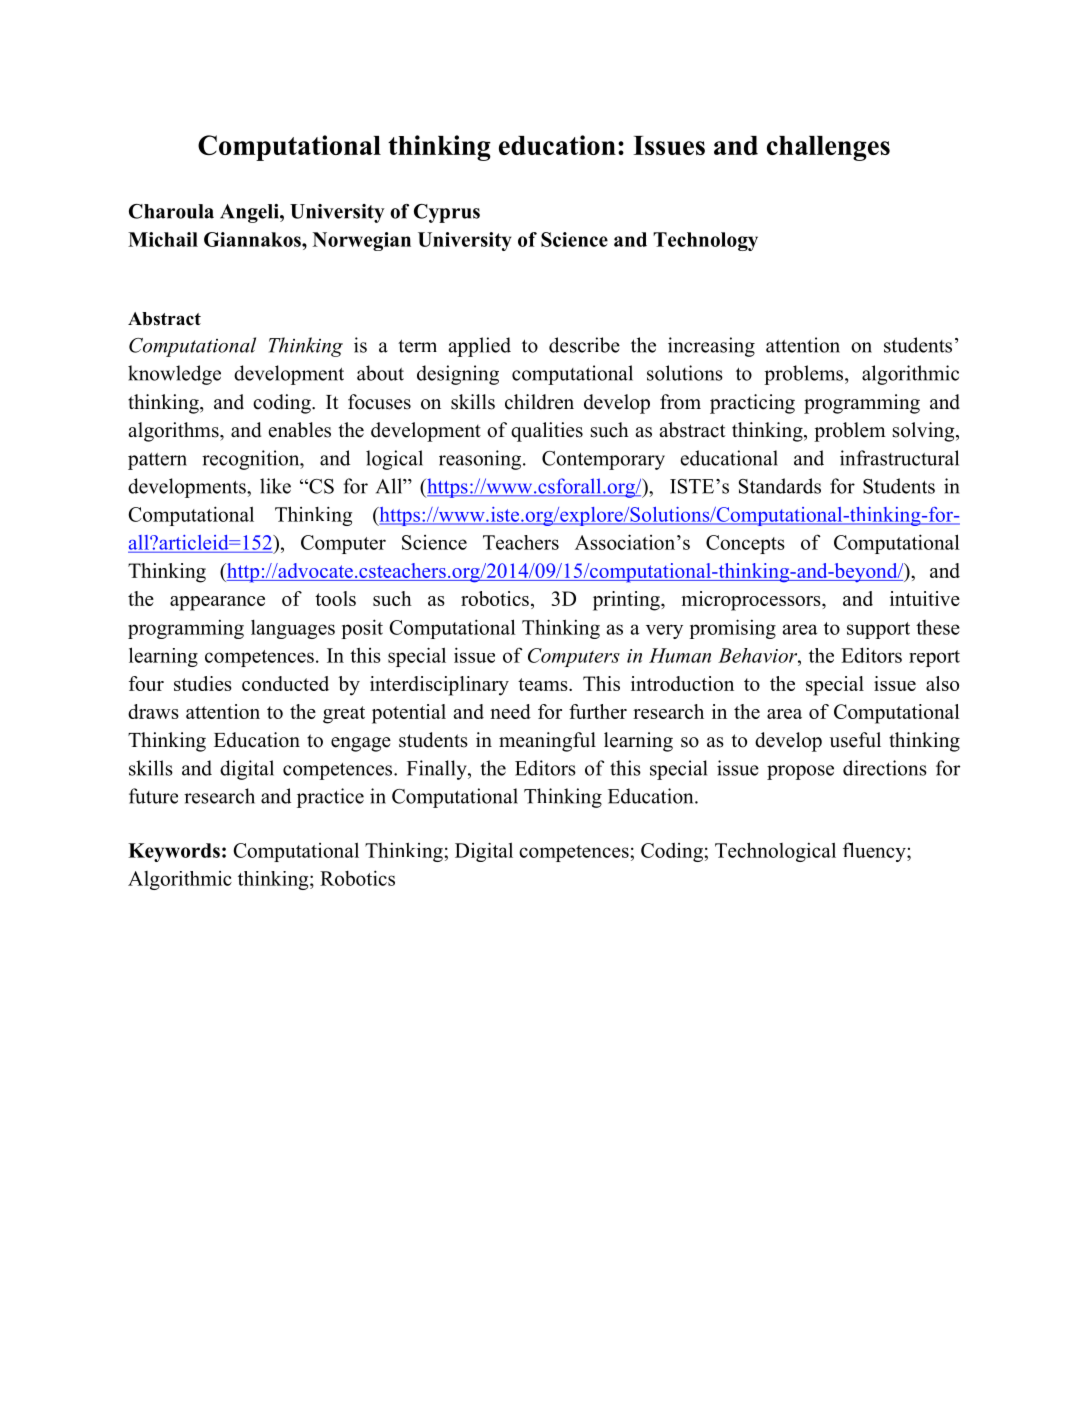 The height and width of the document is (1407, 1088). I want to click on Keywords, so click(174, 852).
